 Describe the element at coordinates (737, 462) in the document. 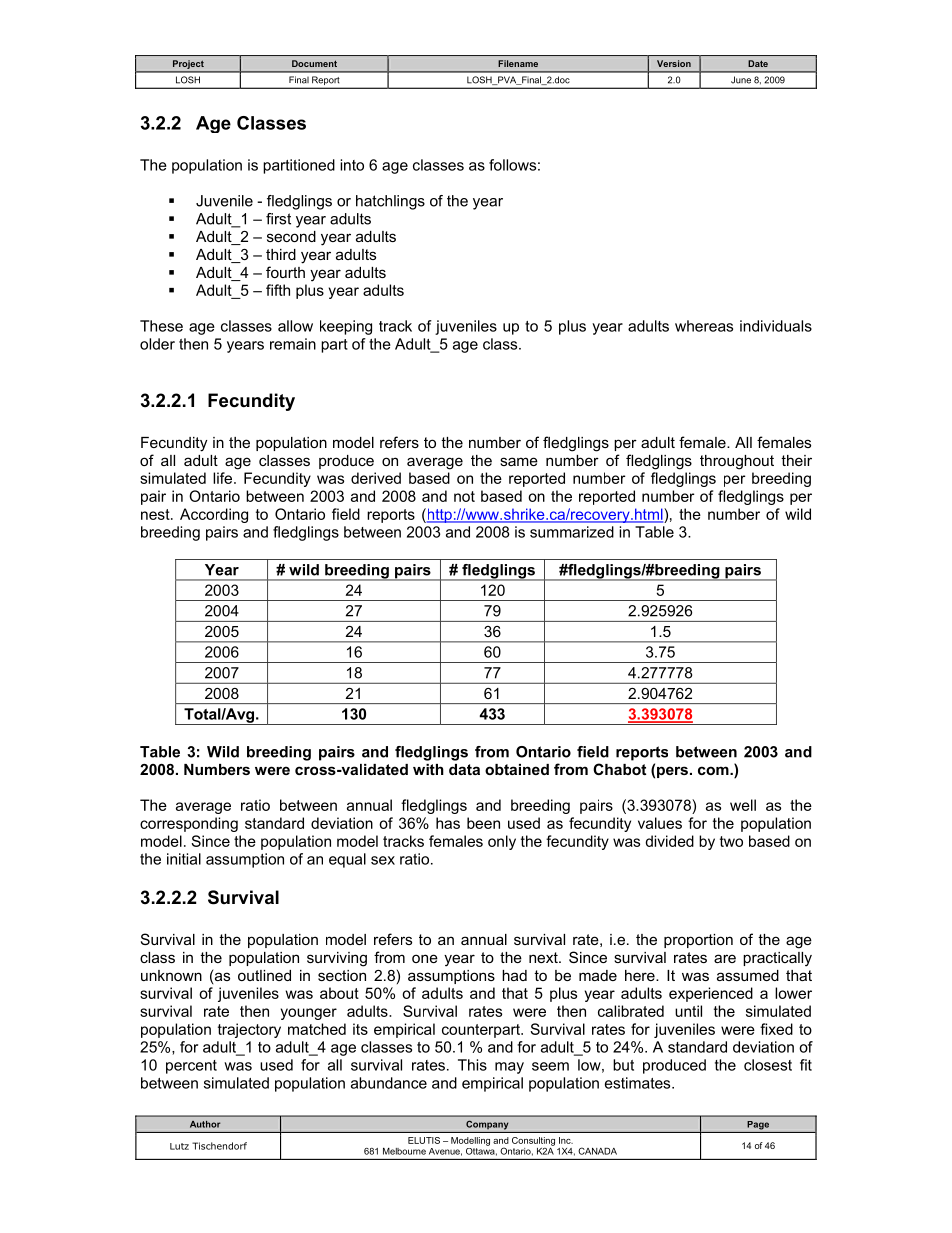

I see `throughout` at that location.
